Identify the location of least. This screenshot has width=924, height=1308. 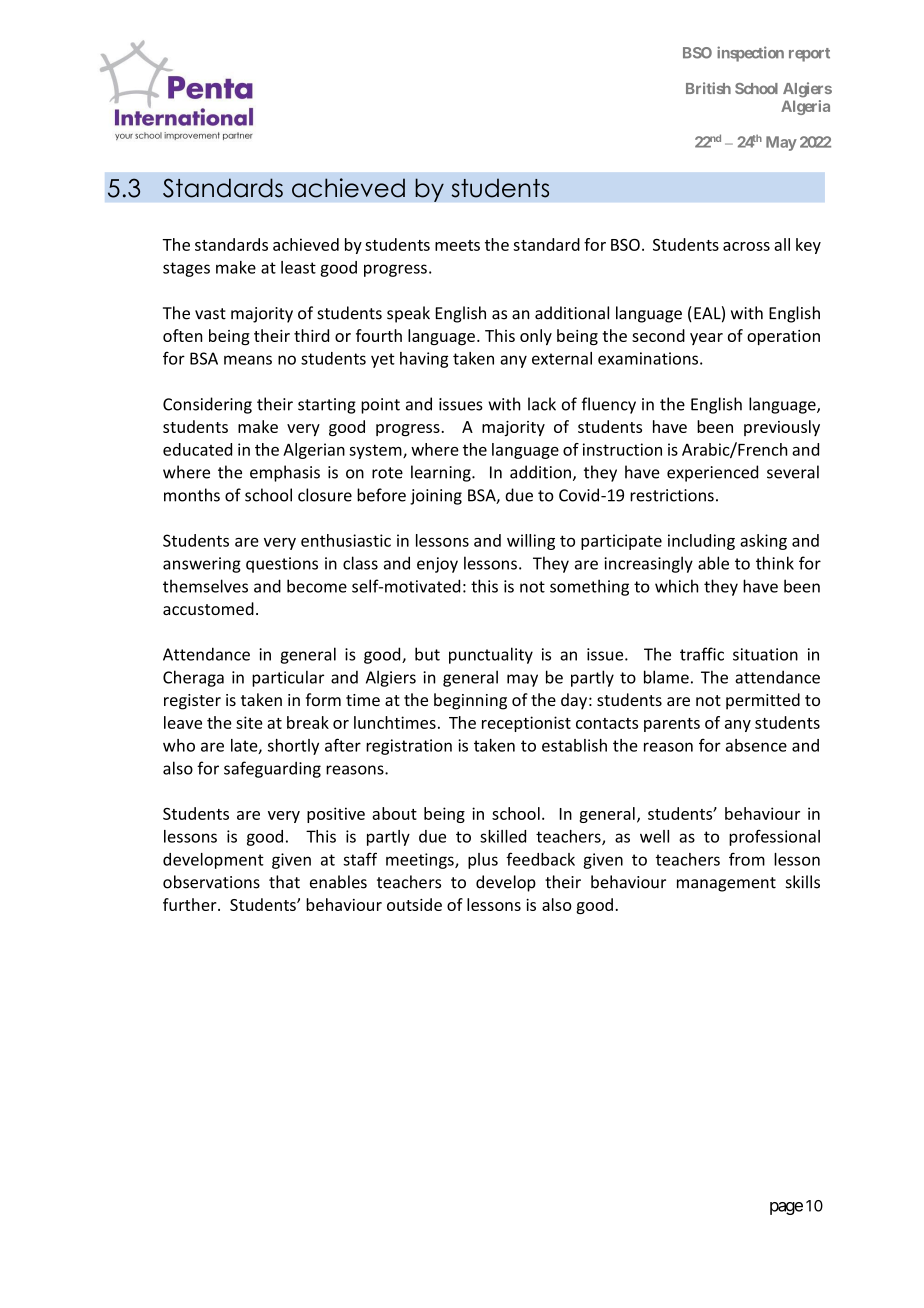
(298, 267).
